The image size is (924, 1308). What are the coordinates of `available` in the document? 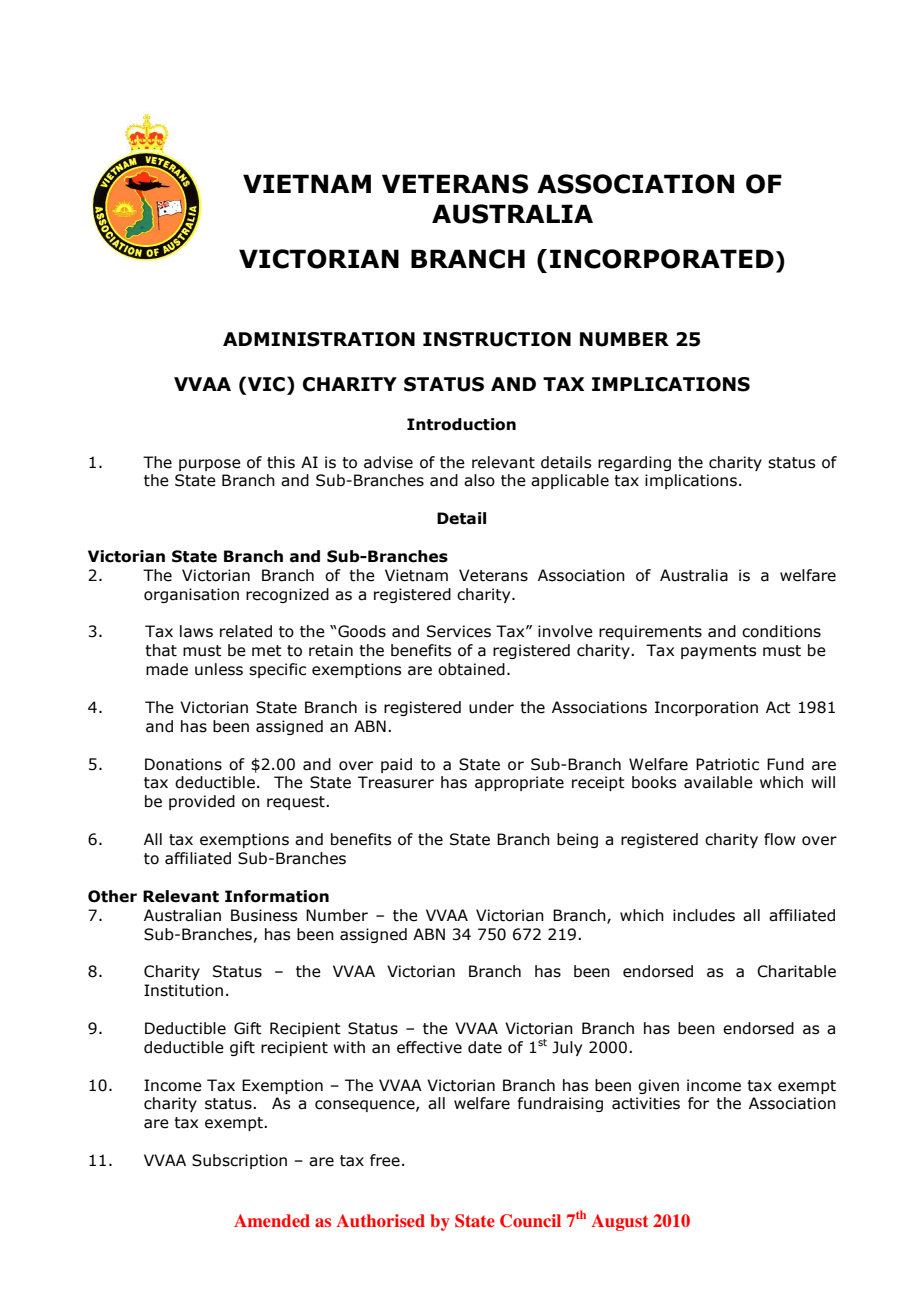 It's located at (718, 782).
